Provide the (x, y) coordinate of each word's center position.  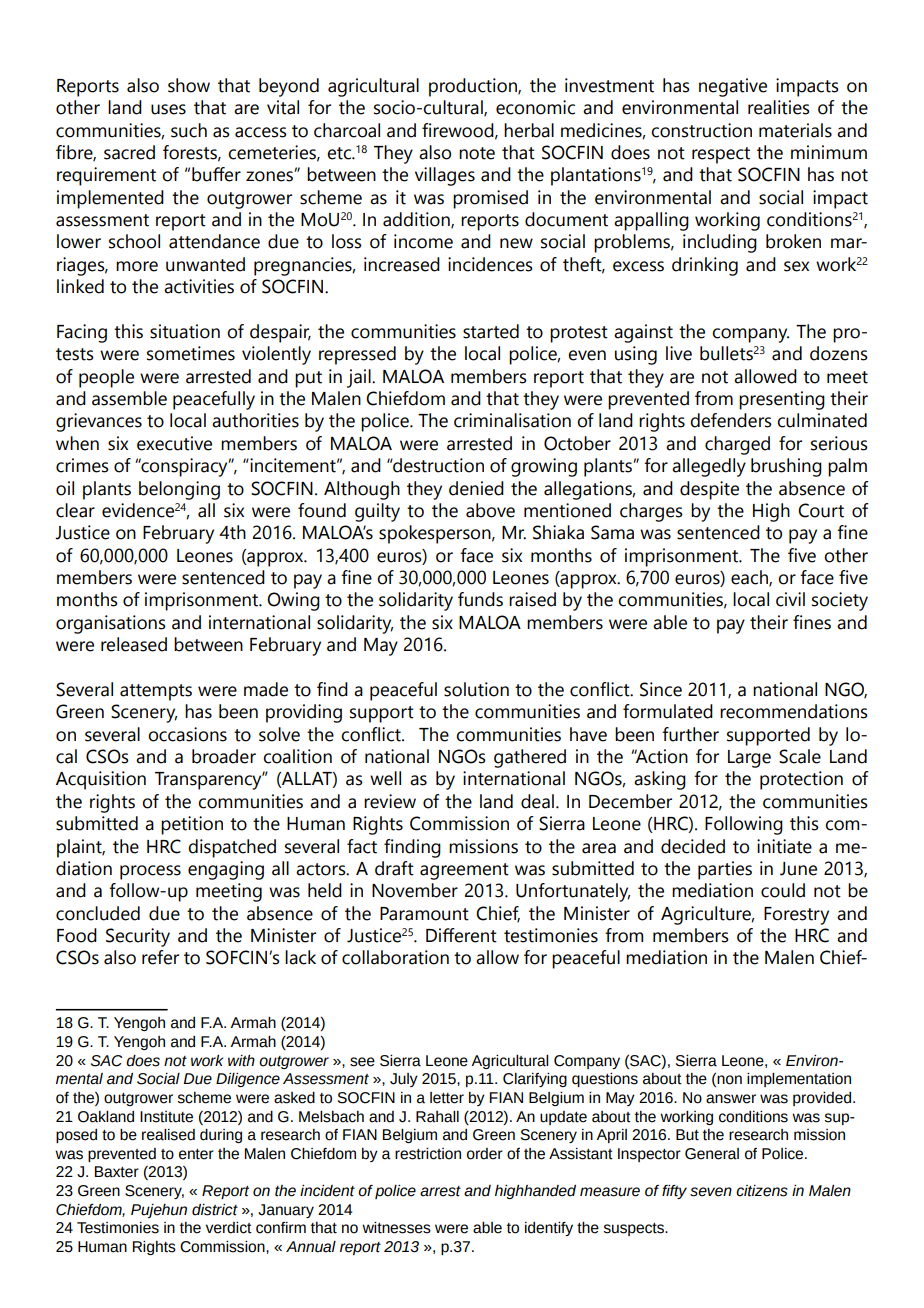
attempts (156, 692)
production (474, 87)
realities (779, 107)
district (215, 1210)
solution (476, 689)
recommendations (794, 711)
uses (168, 109)
